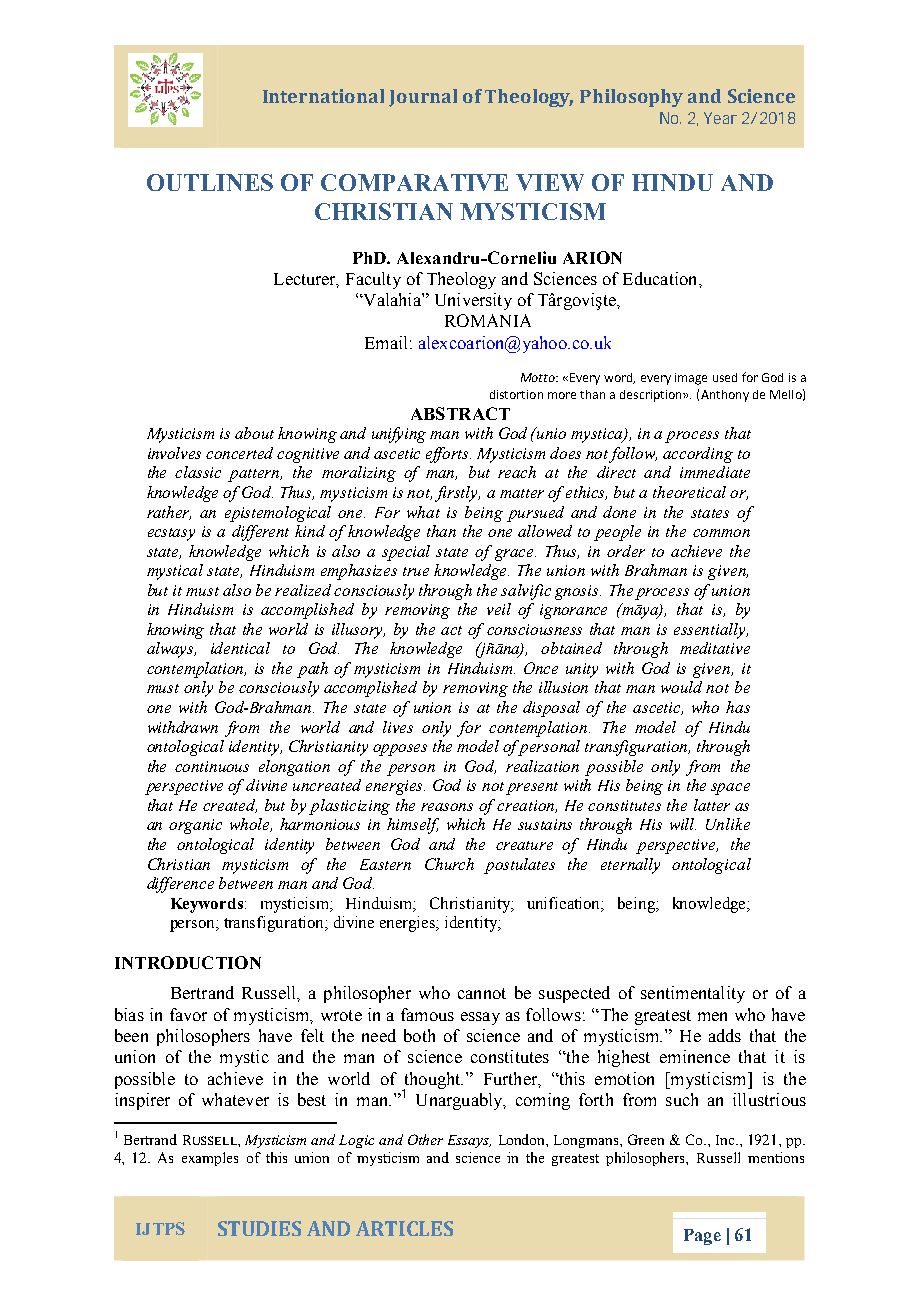  What do you see at coordinates (631, 98) in the page?
I see `Philosophy` at bounding box center [631, 98].
